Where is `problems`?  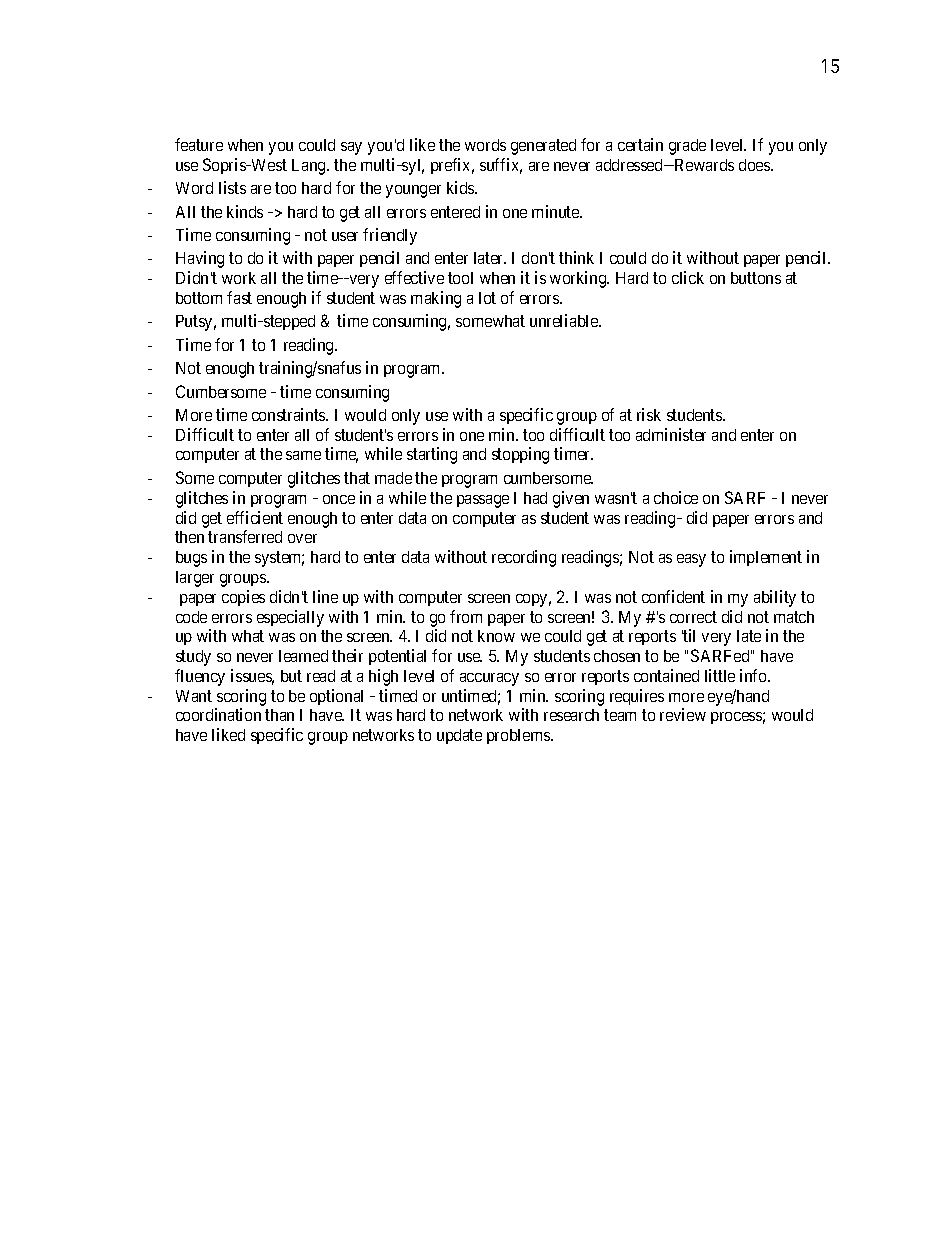 problems is located at coordinates (519, 736).
